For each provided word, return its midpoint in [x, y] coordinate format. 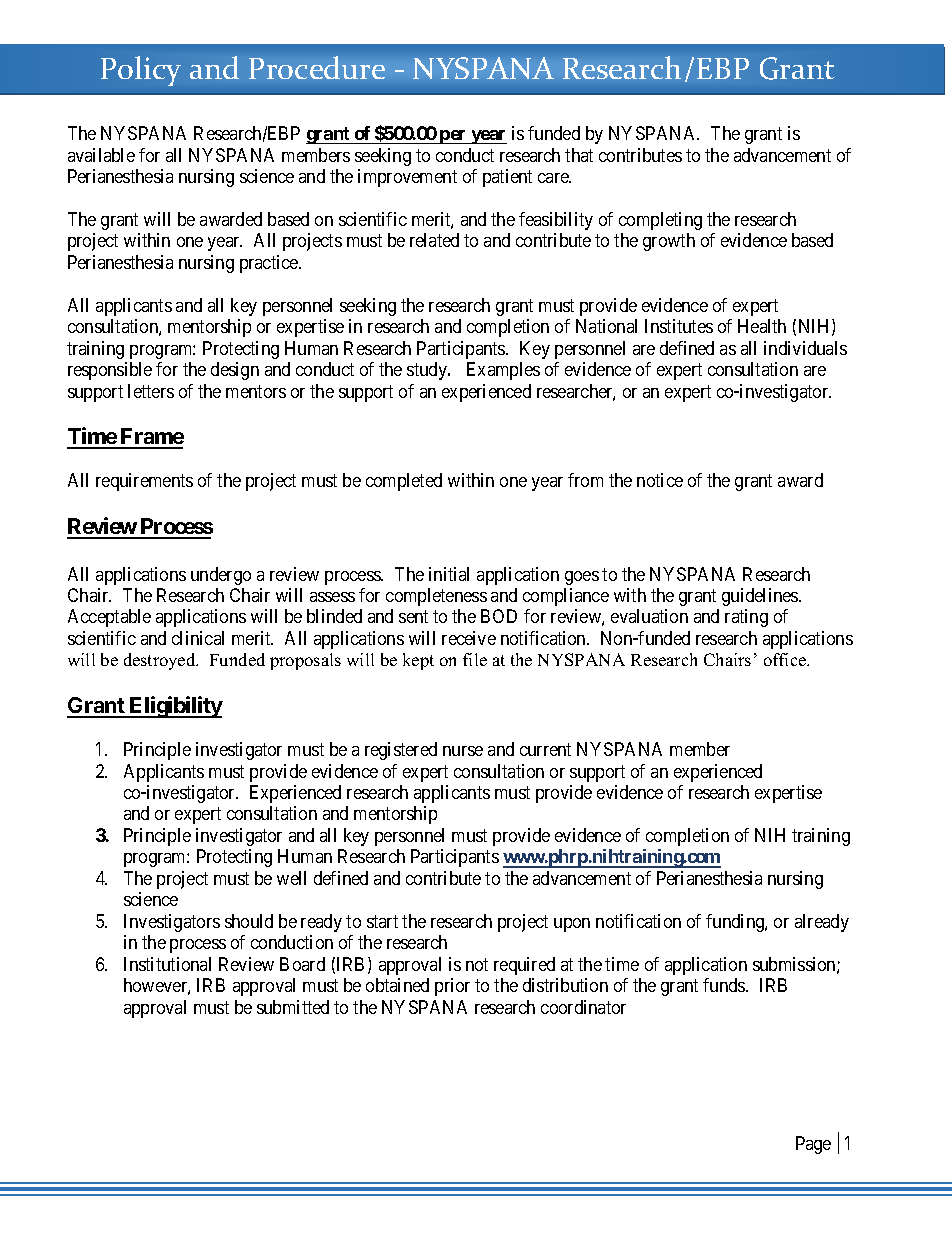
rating [746, 618]
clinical [198, 638]
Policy [141, 71]
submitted [293, 1007]
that [579, 155]
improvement [407, 178]
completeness [436, 597]
